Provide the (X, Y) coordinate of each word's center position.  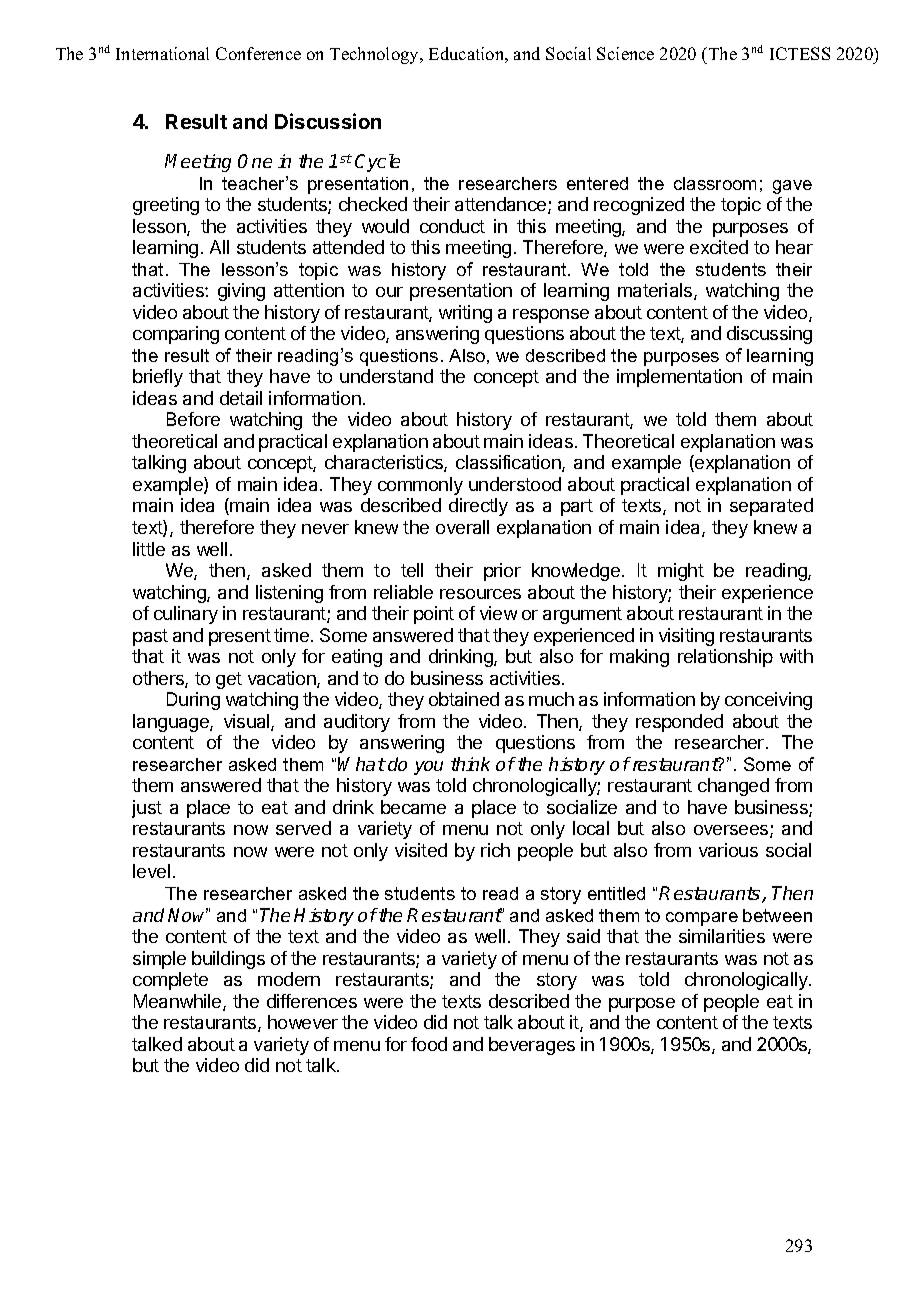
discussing (769, 335)
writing (465, 314)
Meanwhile (179, 1002)
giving (241, 292)
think (470, 764)
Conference (258, 53)
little (149, 549)
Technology (376, 55)
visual (248, 722)
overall (462, 527)
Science (625, 53)
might (681, 572)
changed (733, 787)
